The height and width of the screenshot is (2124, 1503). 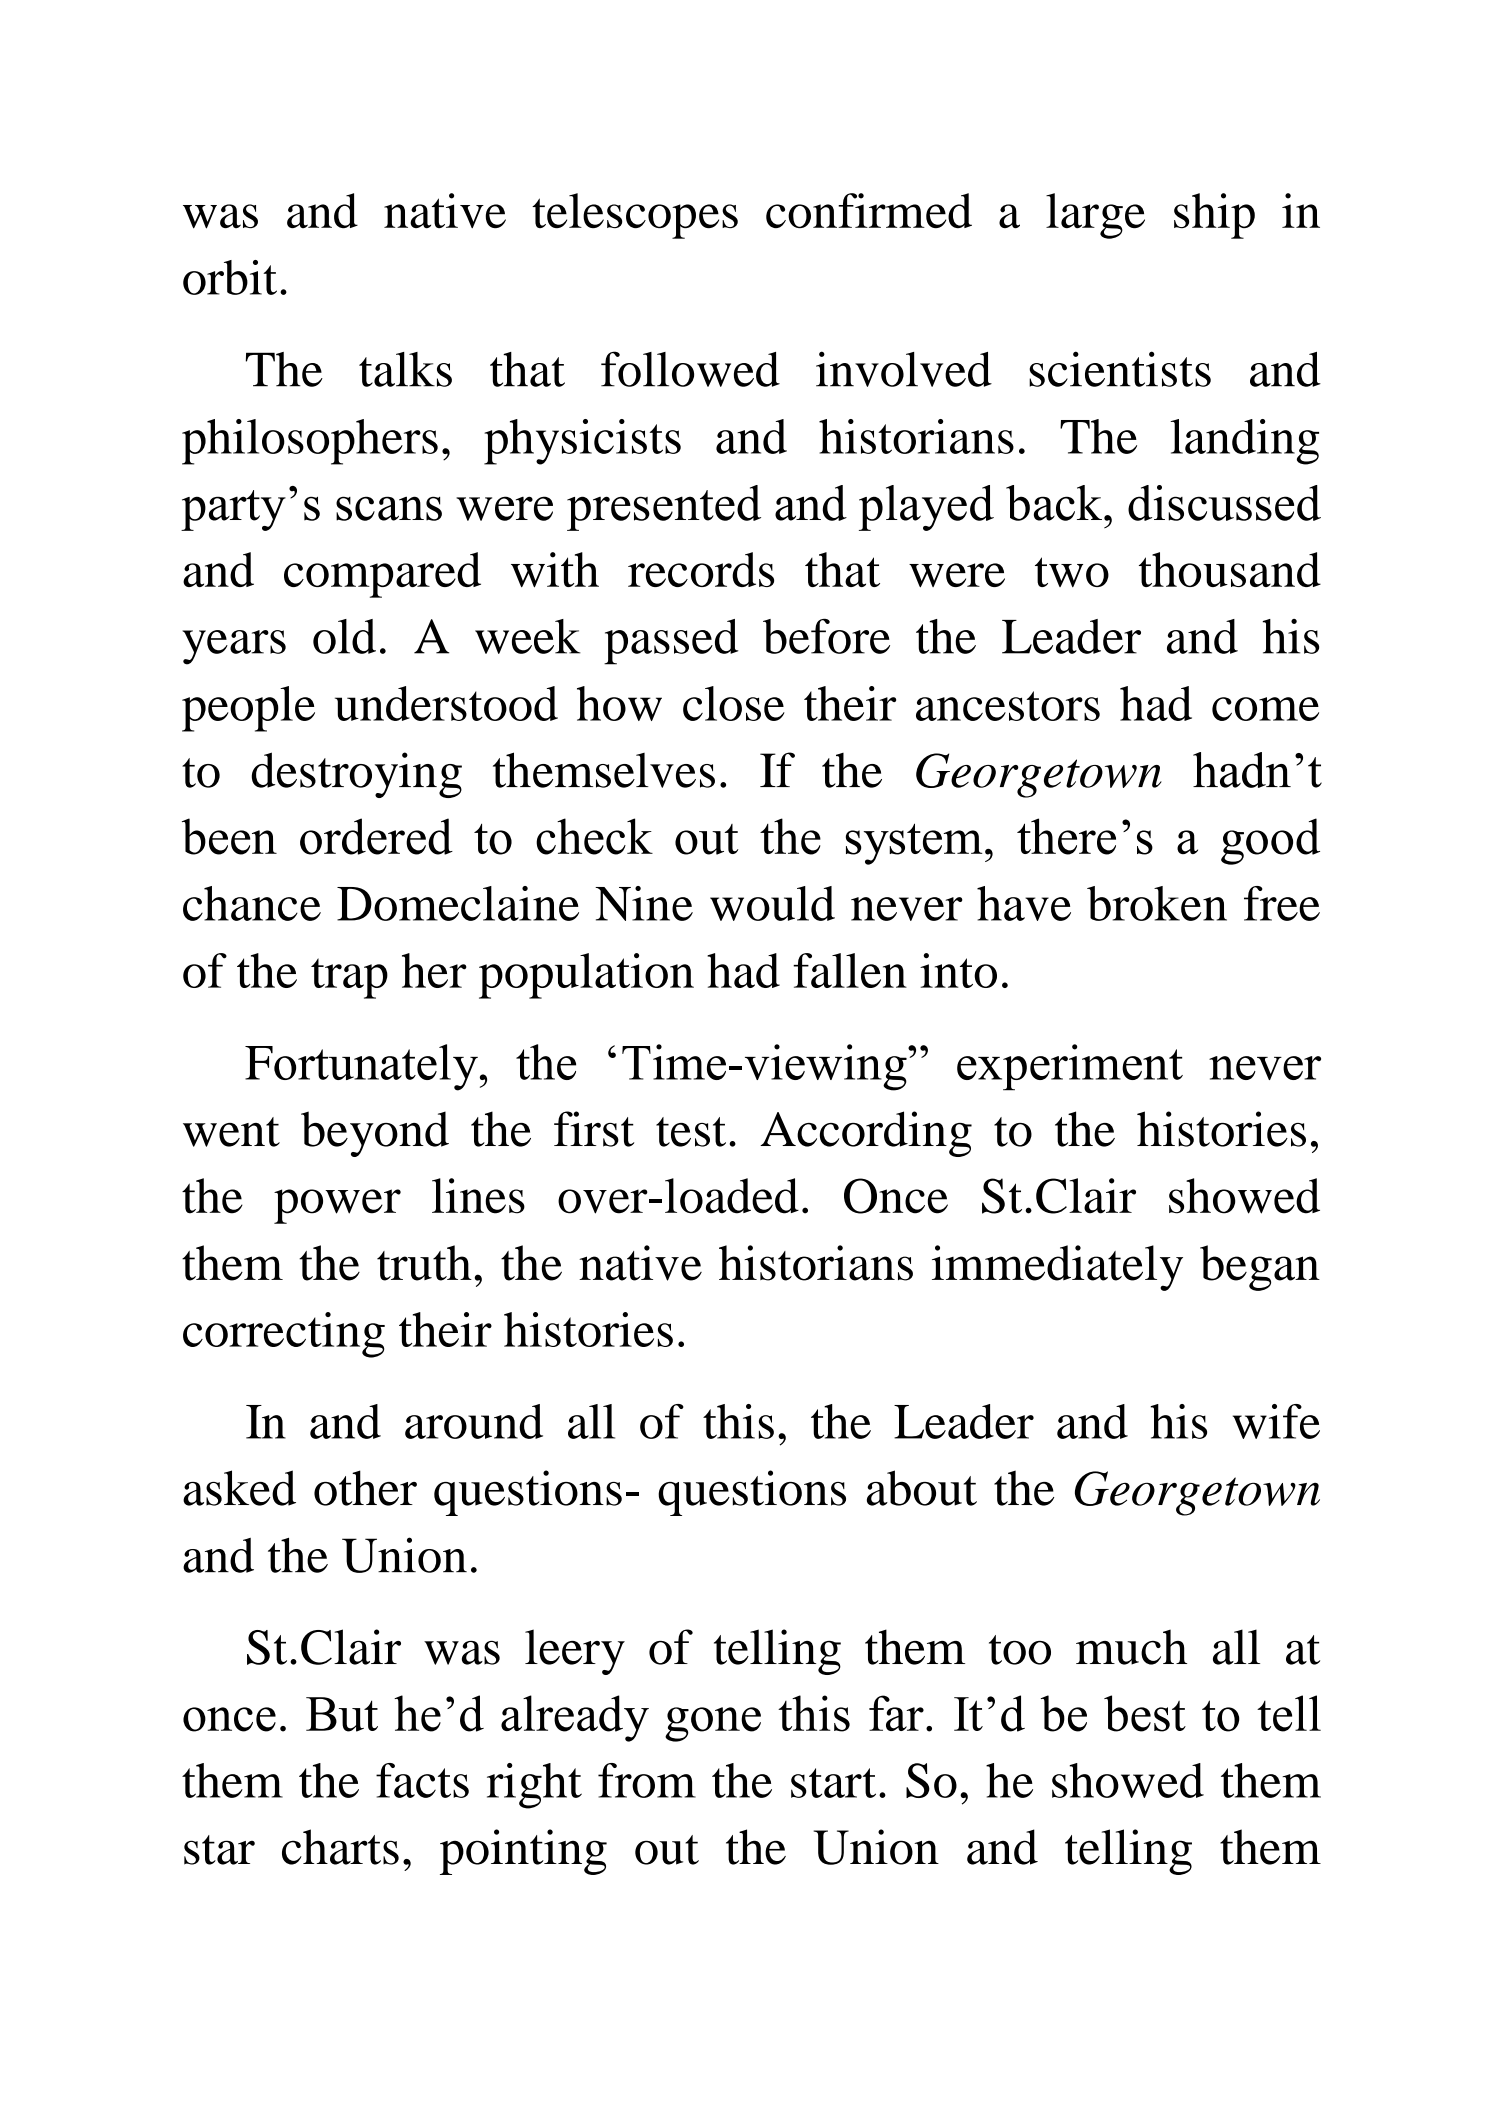 What do you see at coordinates (230, 277) in the screenshot?
I see `orbit` at bounding box center [230, 277].
